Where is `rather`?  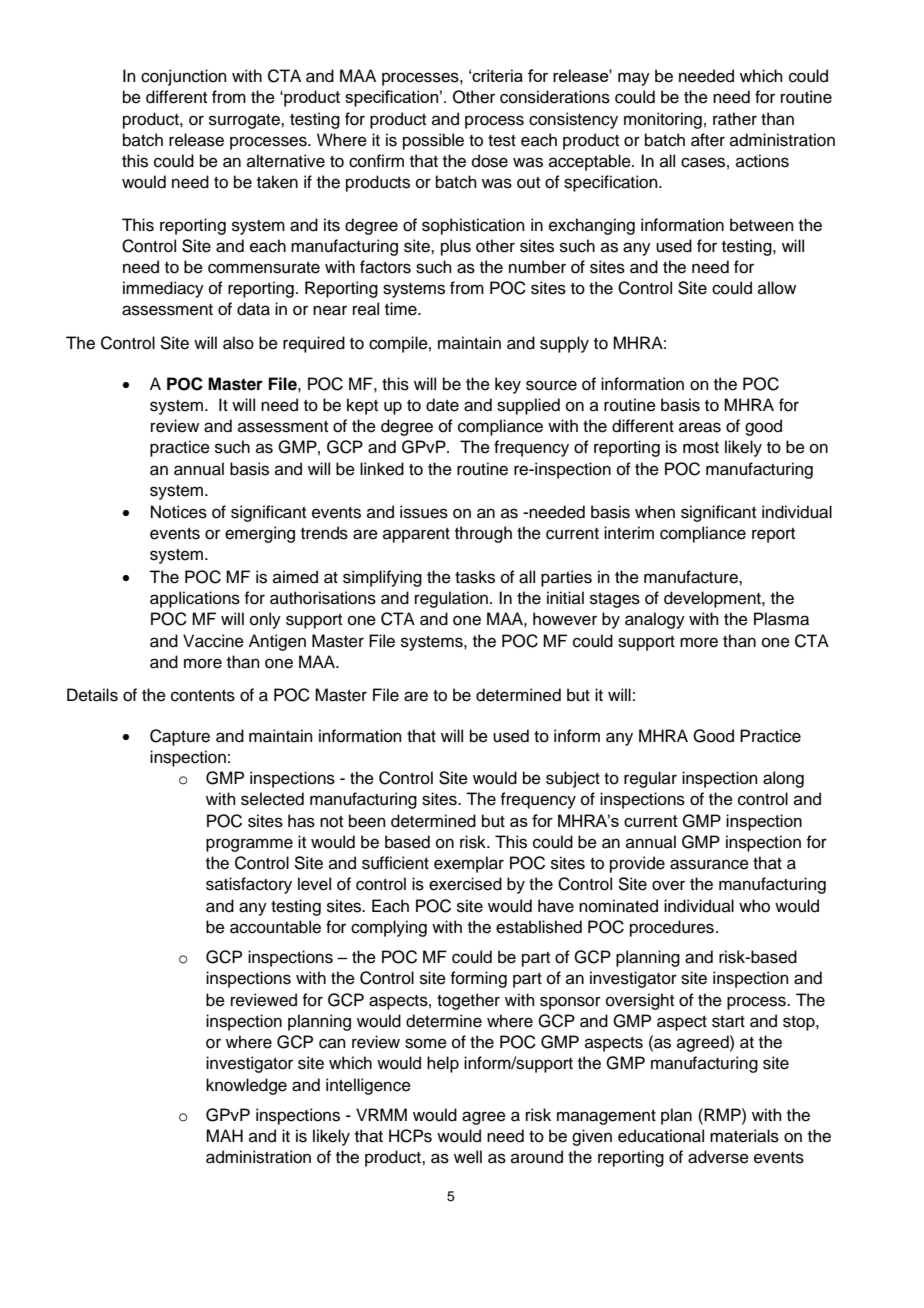 rather is located at coordinates (735, 119).
